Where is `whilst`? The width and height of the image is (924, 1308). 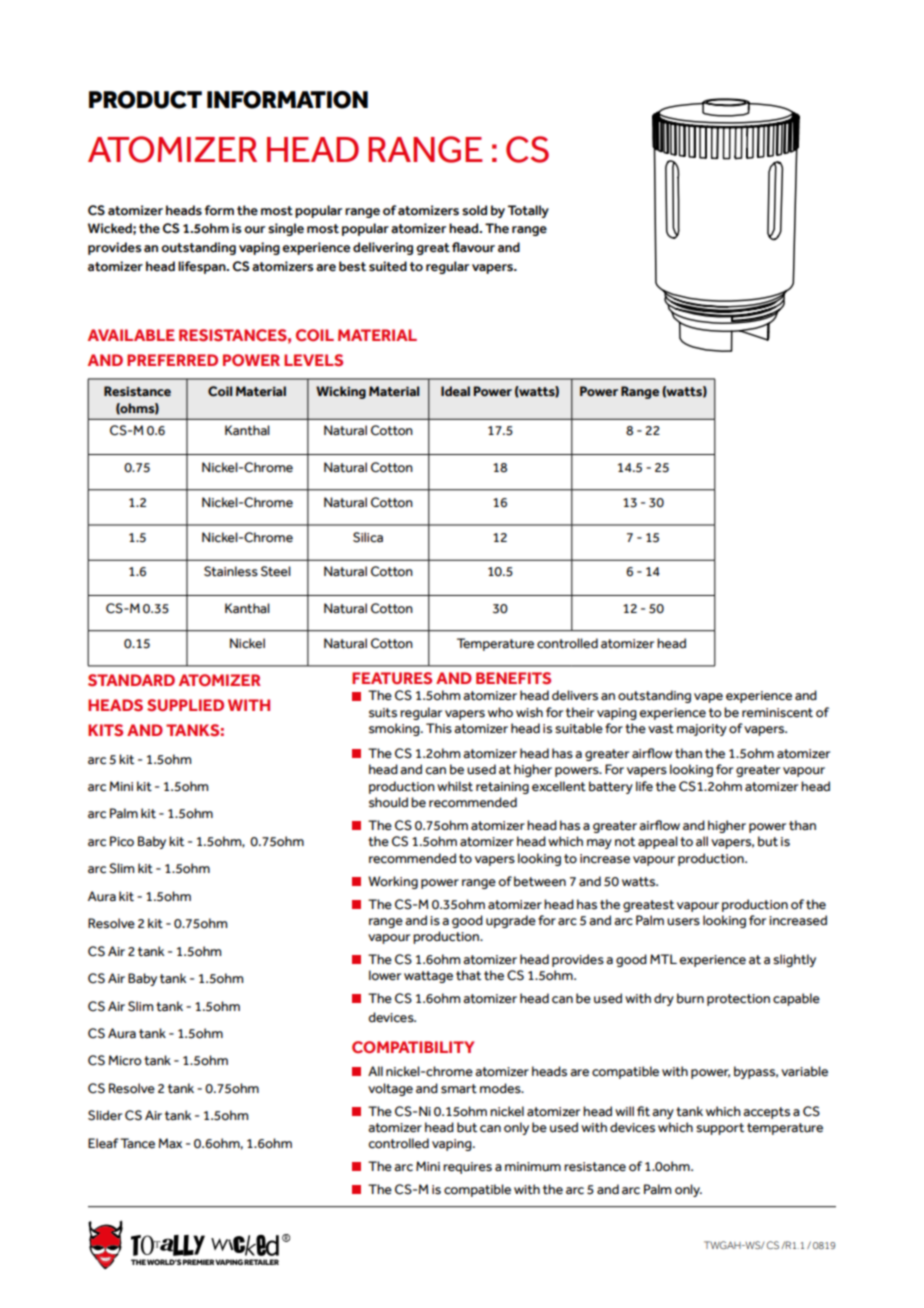
whilst is located at coordinates (455, 786).
